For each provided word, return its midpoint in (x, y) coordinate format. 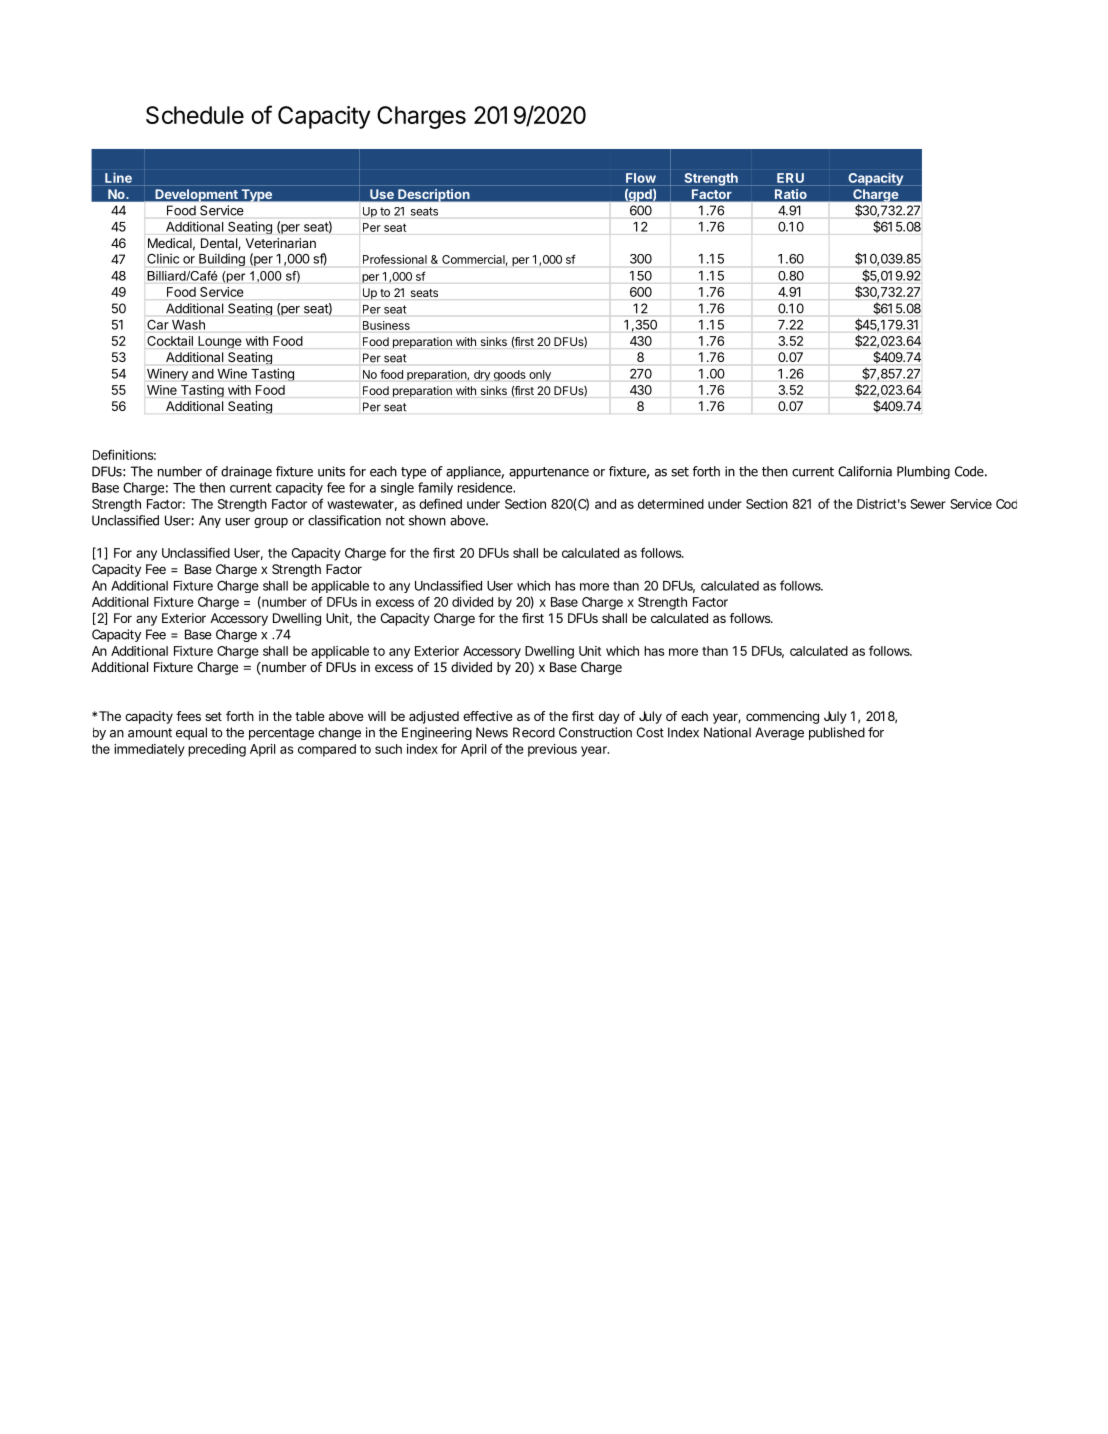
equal (191, 733)
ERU (790, 178)
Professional (395, 259)
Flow (641, 178)
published (837, 733)
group (271, 523)
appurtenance (549, 473)
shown (427, 520)
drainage (246, 472)
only (540, 375)
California (865, 471)
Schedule (195, 115)
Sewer (928, 504)
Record (534, 732)
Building (222, 259)
